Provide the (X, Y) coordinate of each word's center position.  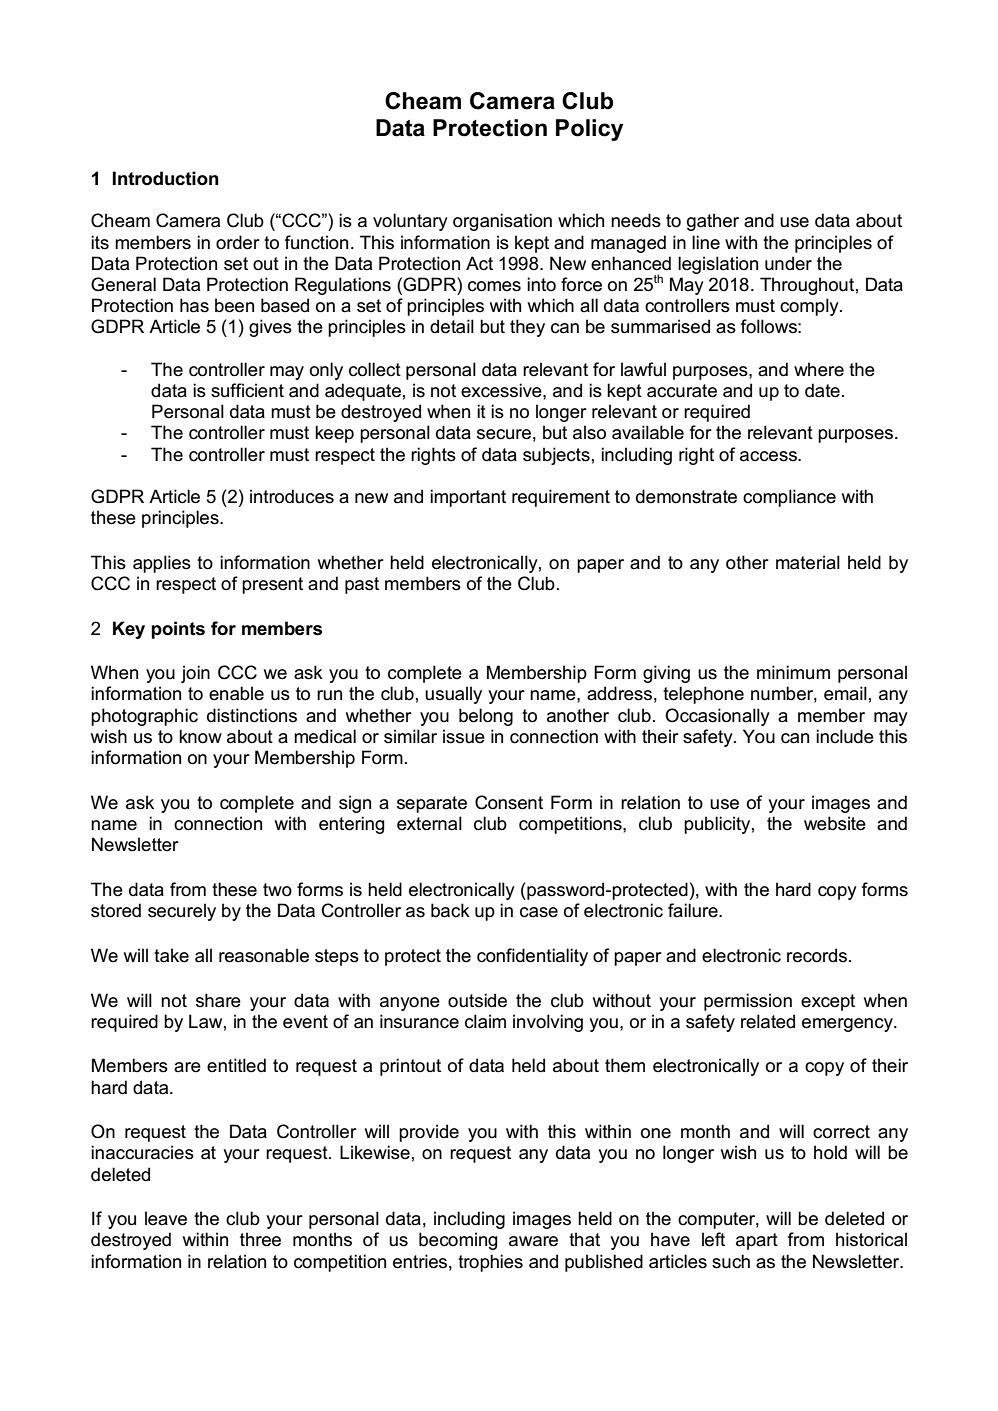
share (218, 1000)
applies (162, 564)
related (768, 1021)
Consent (509, 802)
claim (485, 1021)
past (362, 585)
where (819, 369)
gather (713, 222)
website (835, 823)
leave (166, 1218)
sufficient (247, 390)
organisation (502, 222)
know (200, 736)
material (808, 562)
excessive (502, 390)
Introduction (165, 178)
